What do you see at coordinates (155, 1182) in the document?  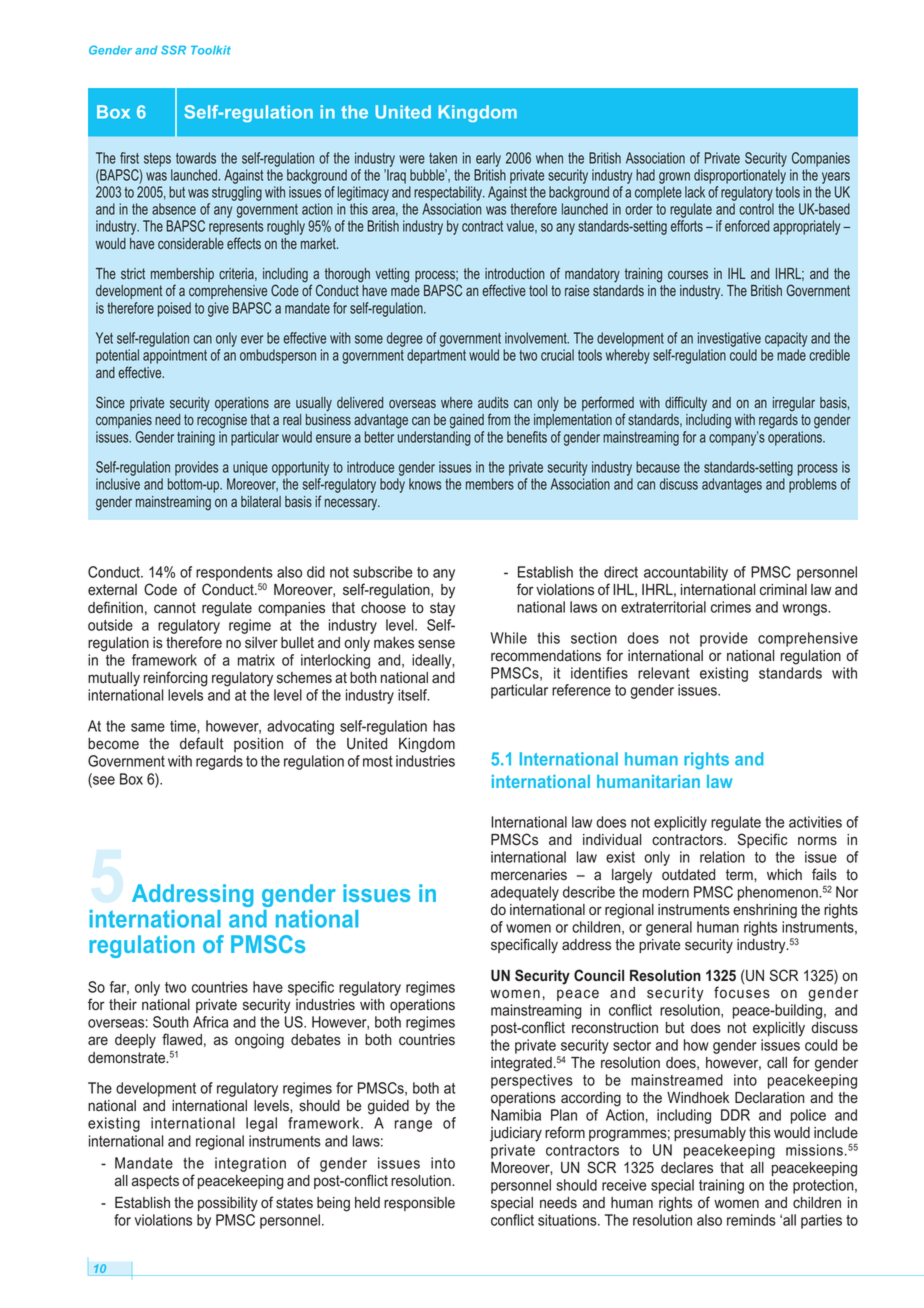 I see `aspects` at bounding box center [155, 1182].
